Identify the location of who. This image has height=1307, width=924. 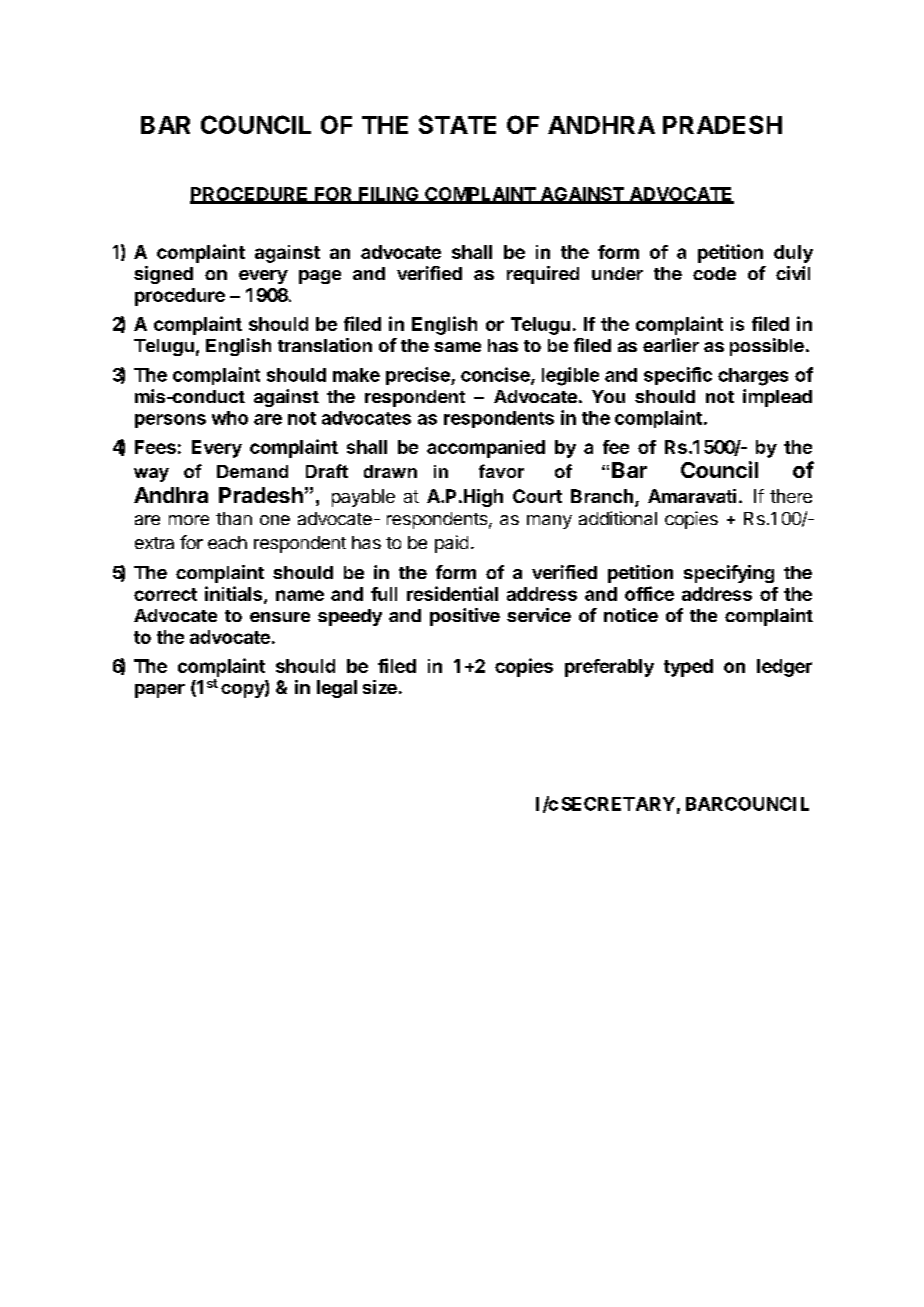
(230, 418).
